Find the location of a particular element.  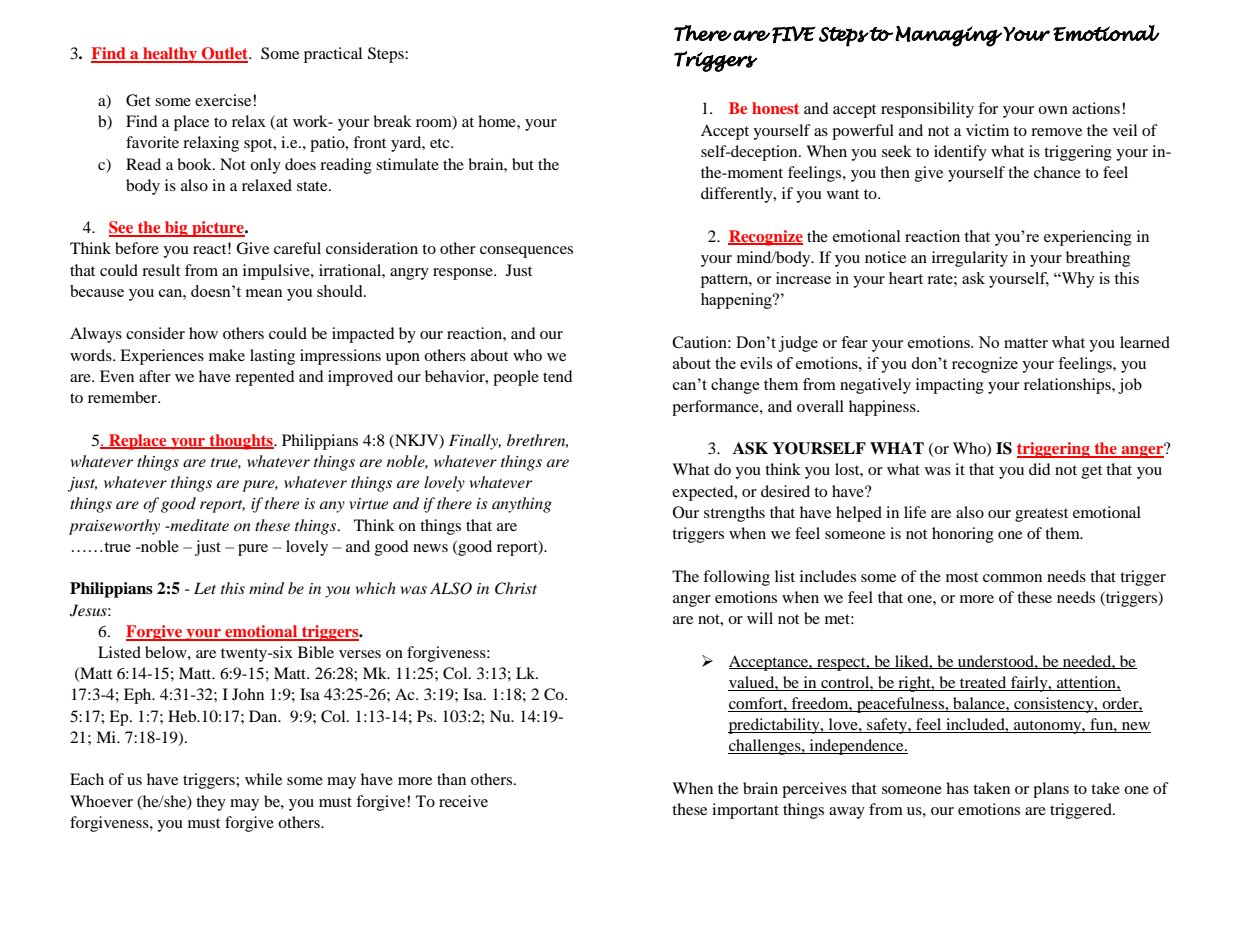

FIVE is located at coordinates (794, 35).
